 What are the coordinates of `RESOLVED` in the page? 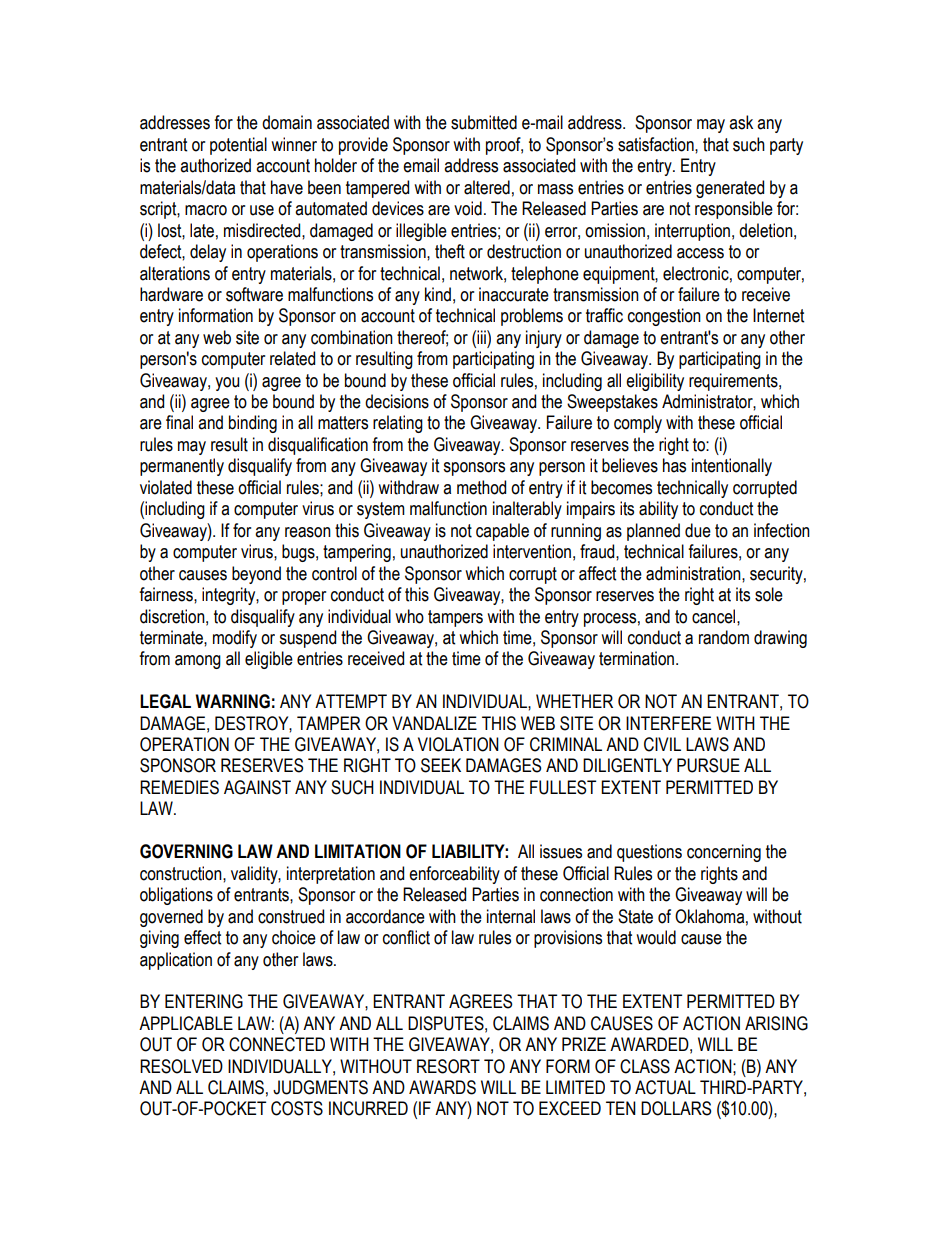 It's located at (181, 1066).
